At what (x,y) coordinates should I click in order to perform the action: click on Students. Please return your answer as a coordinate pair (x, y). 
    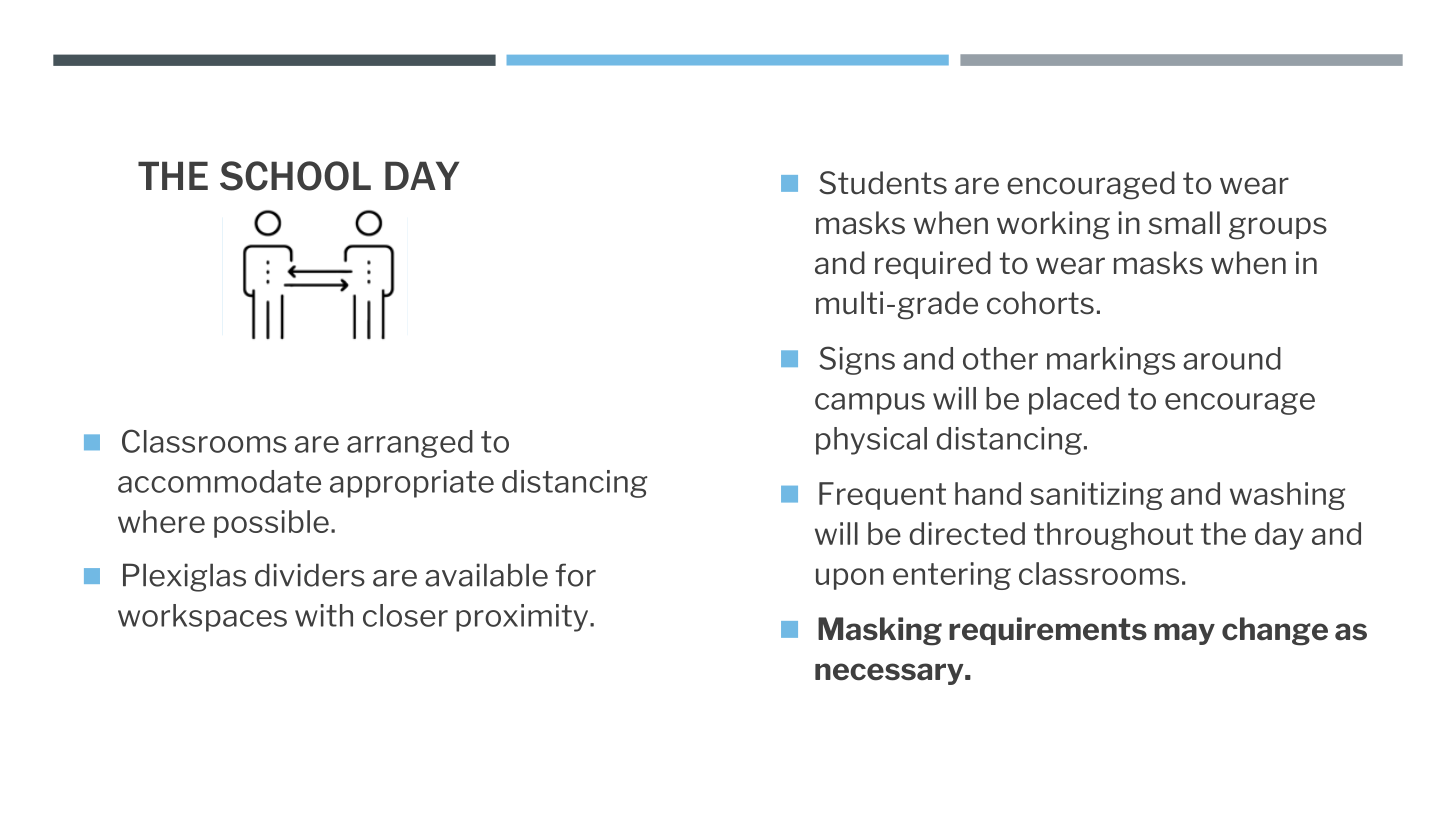
    Looking at the image, I should click on (883, 183).
